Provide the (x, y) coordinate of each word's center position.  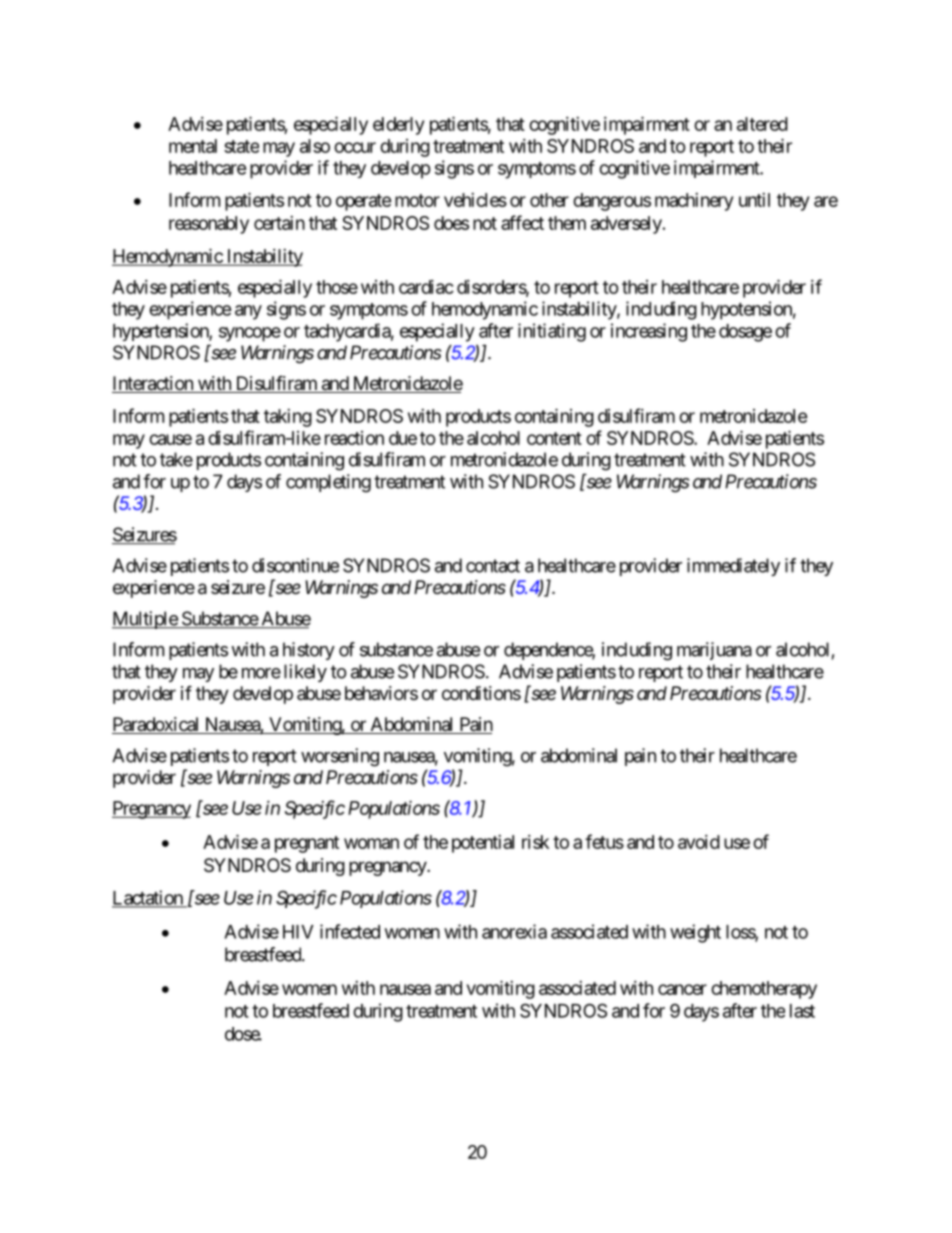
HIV (298, 932)
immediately (733, 567)
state (241, 146)
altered (762, 124)
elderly (398, 126)
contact (493, 566)
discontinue (295, 565)
